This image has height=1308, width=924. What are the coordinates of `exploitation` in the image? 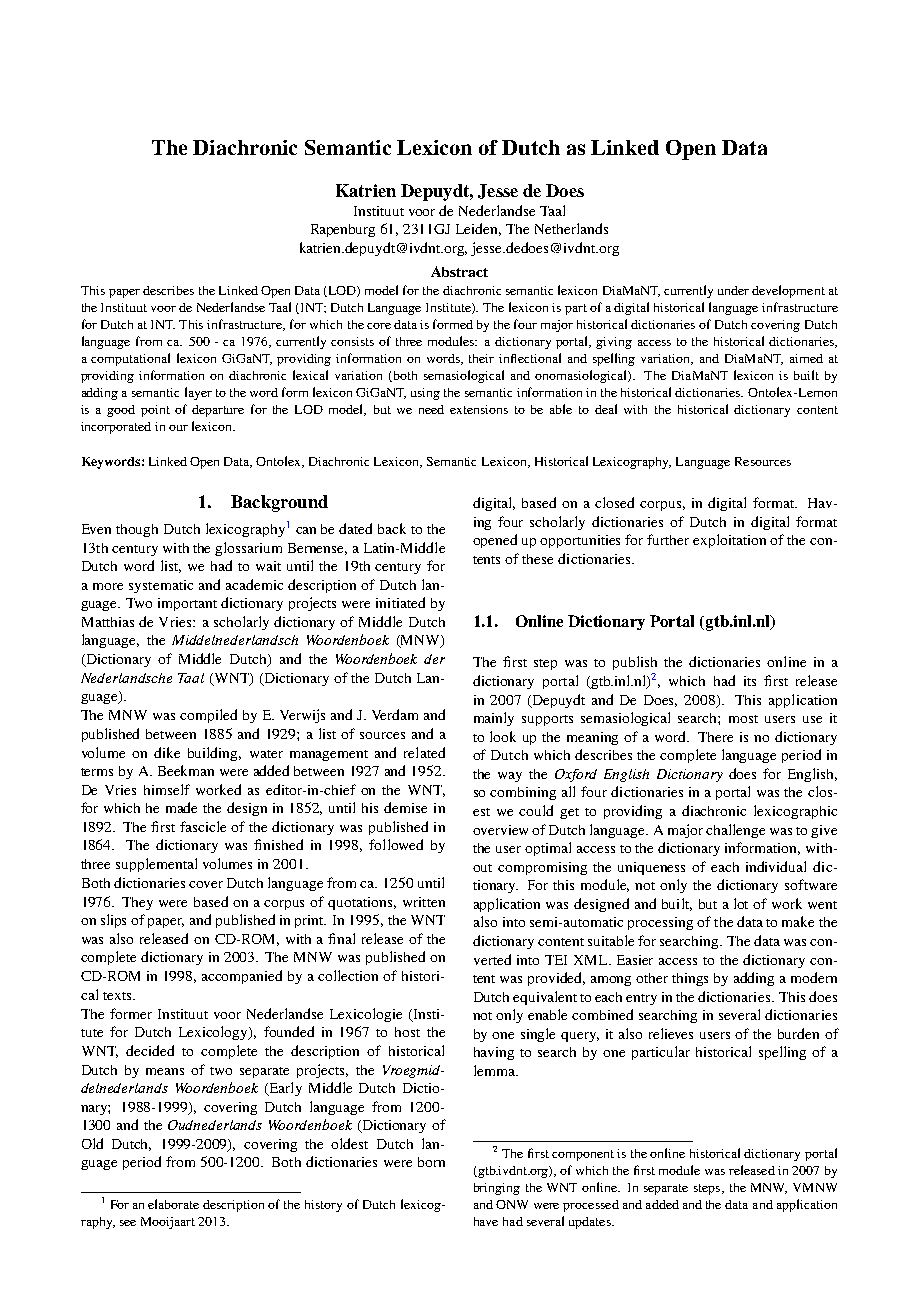 It's located at (729, 541).
